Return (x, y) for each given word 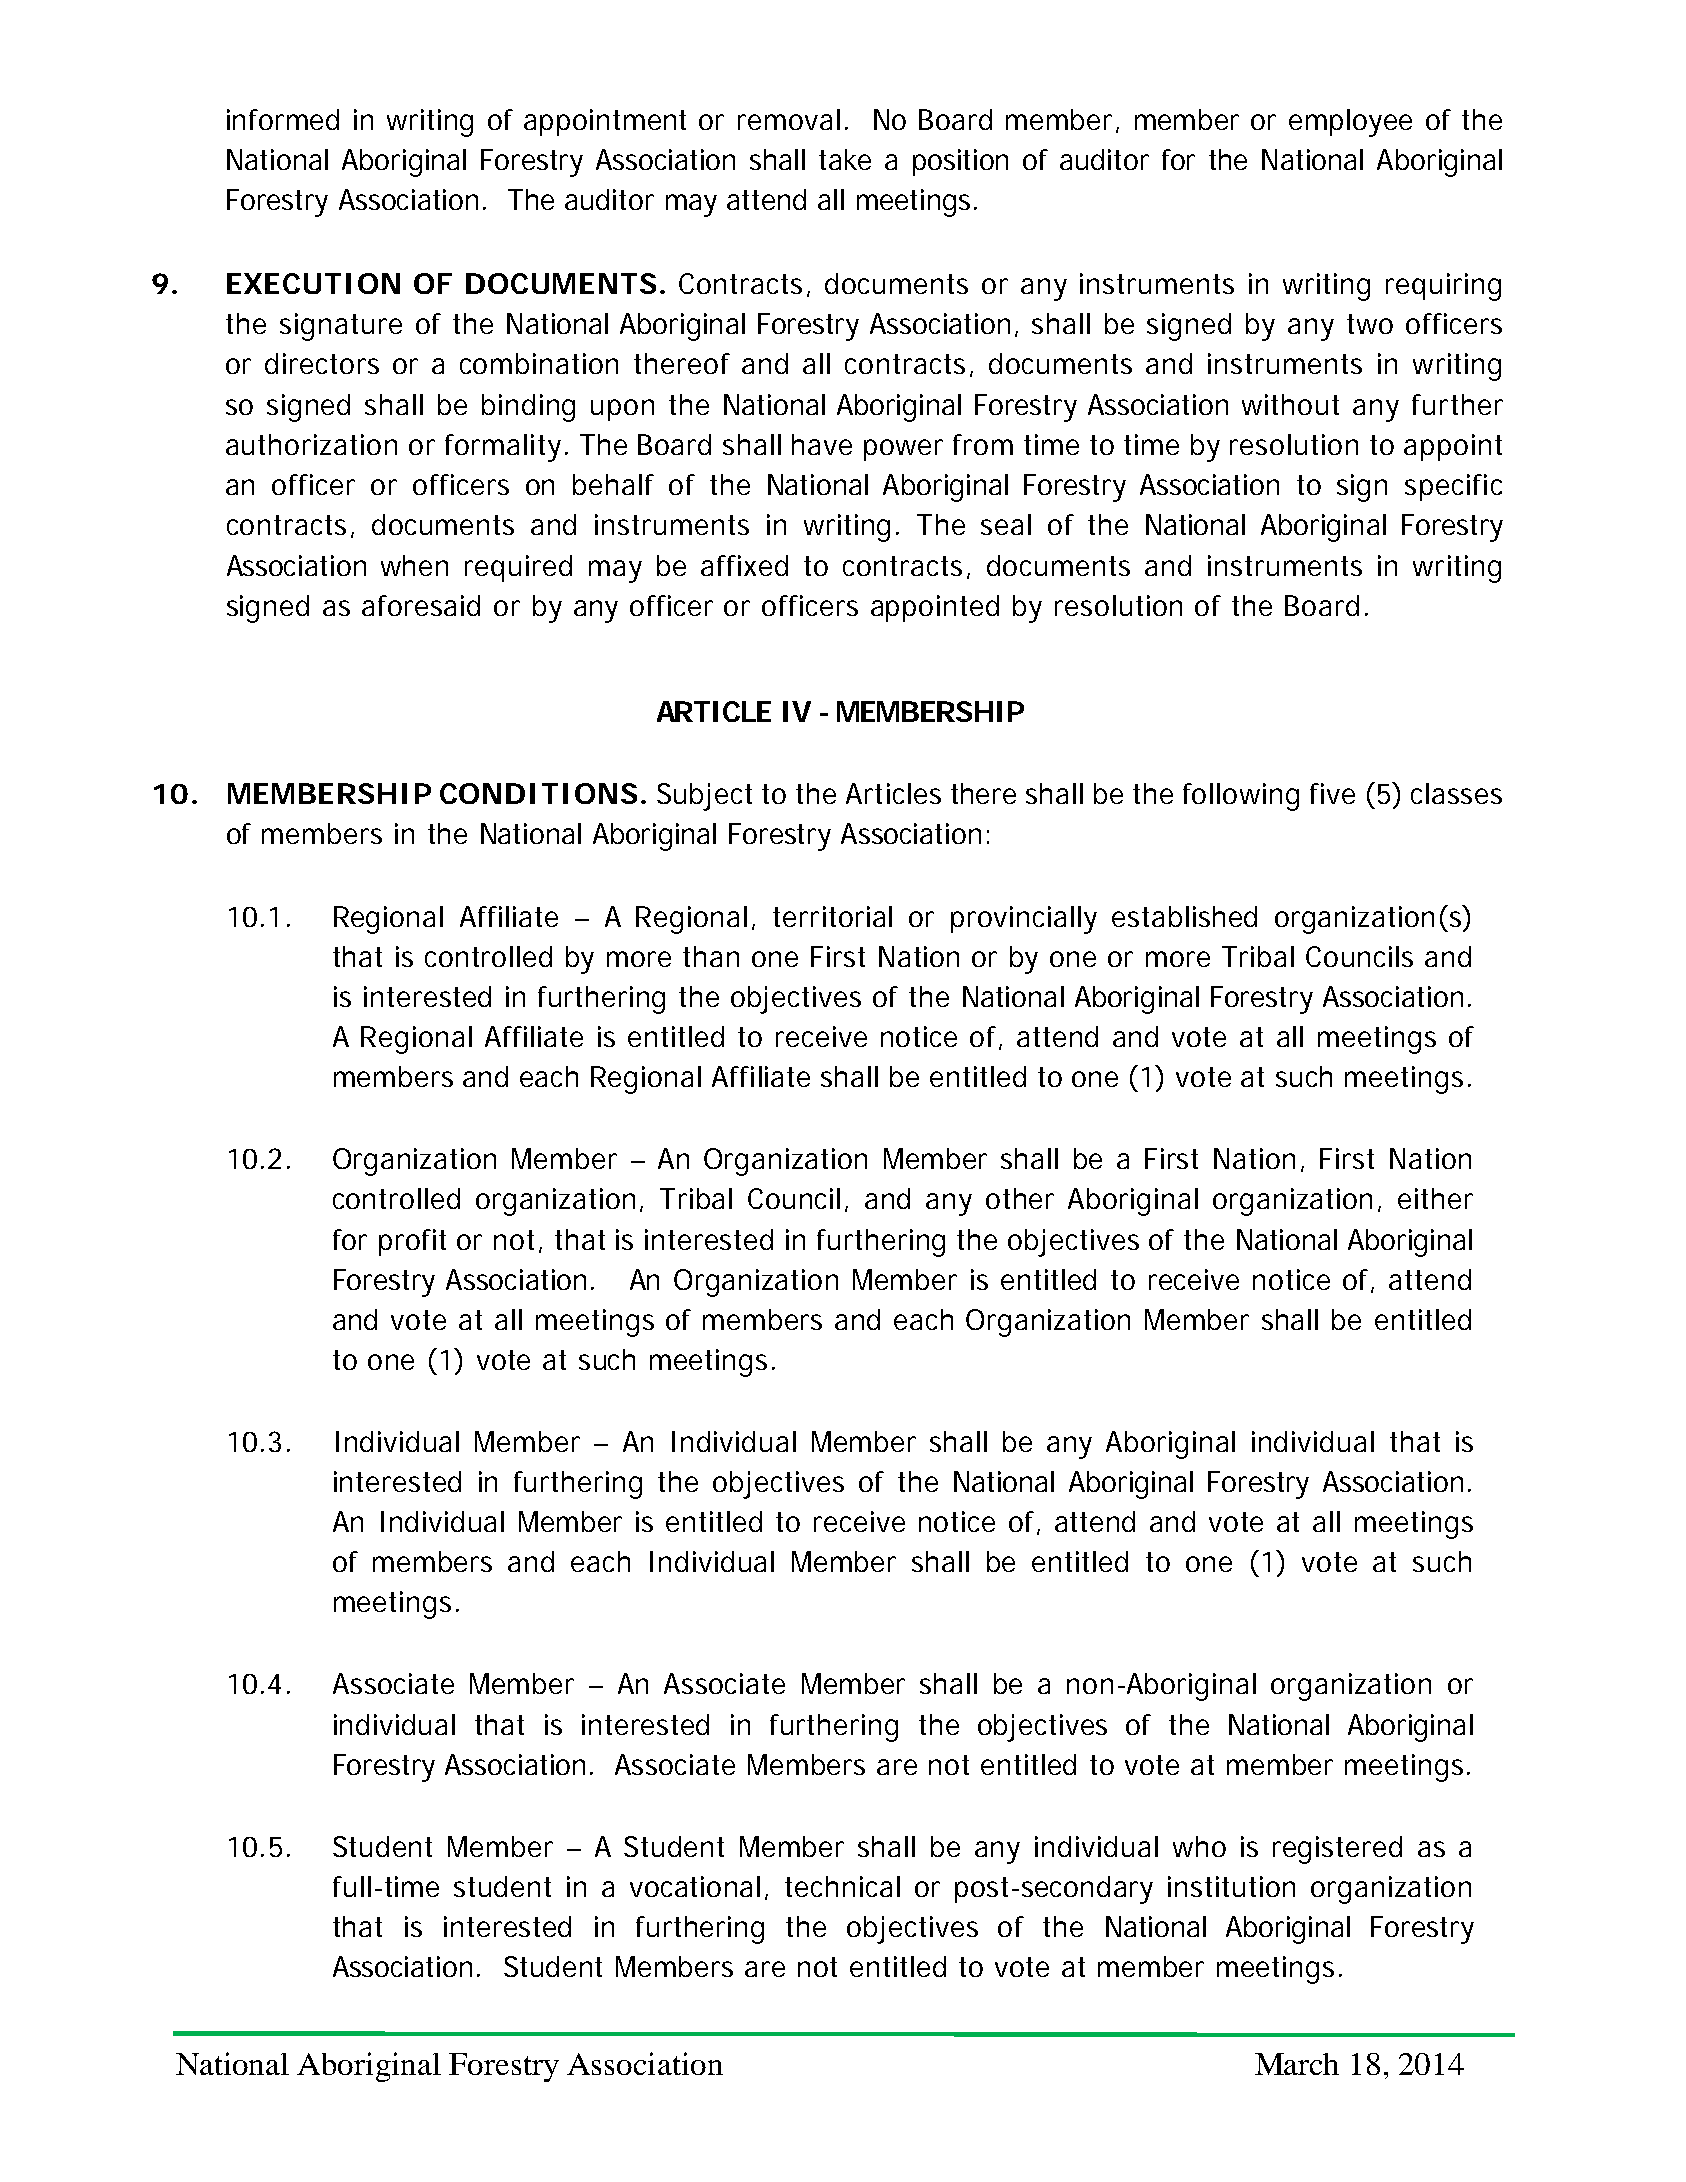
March (1297, 2064)
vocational (695, 1886)
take (845, 159)
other (1020, 1198)
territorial (832, 916)
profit (412, 1242)
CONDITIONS (538, 793)
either (1435, 1198)
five (1332, 793)
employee (1350, 123)
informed (283, 119)
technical (842, 1886)
